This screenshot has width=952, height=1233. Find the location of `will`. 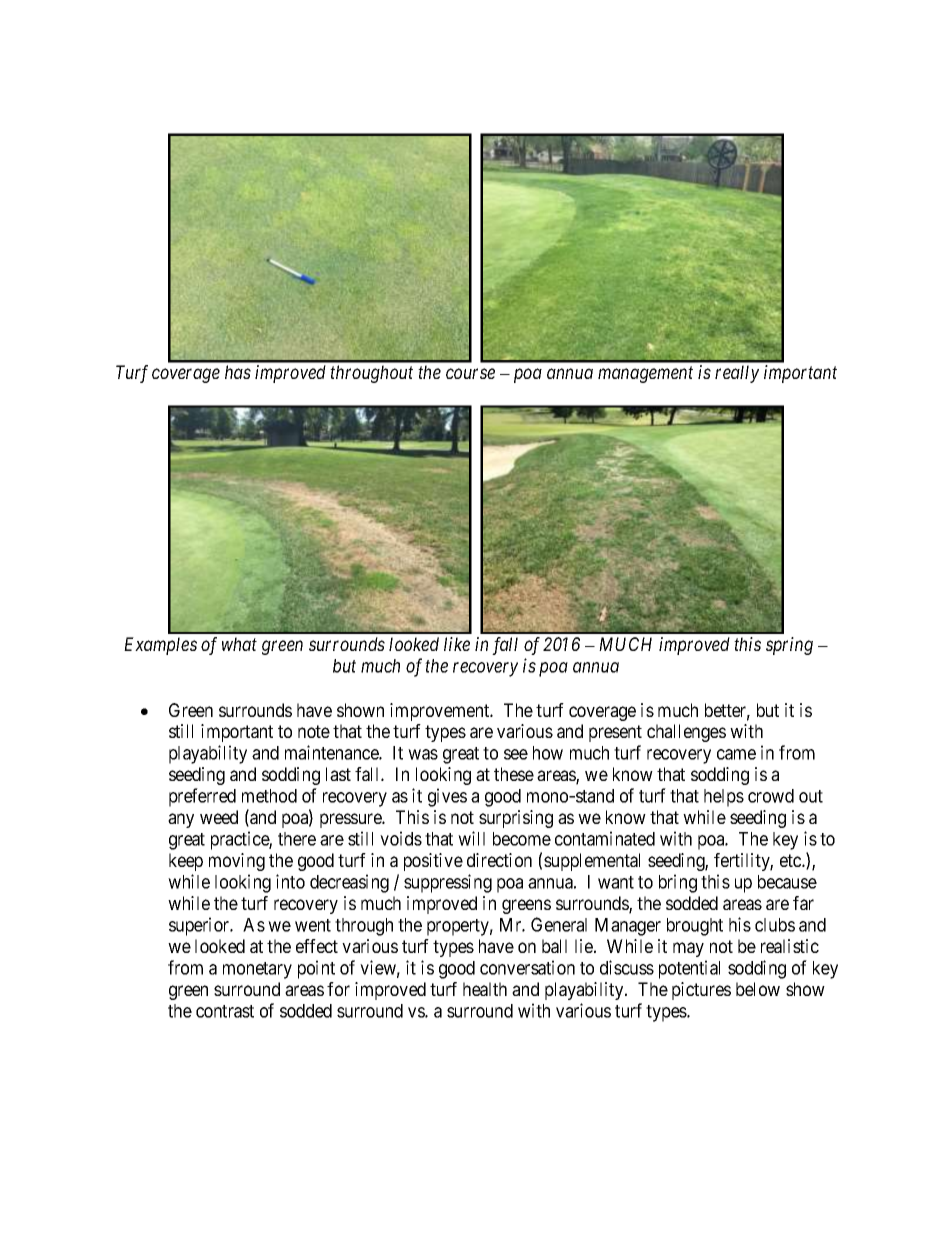

will is located at coordinates (471, 838).
